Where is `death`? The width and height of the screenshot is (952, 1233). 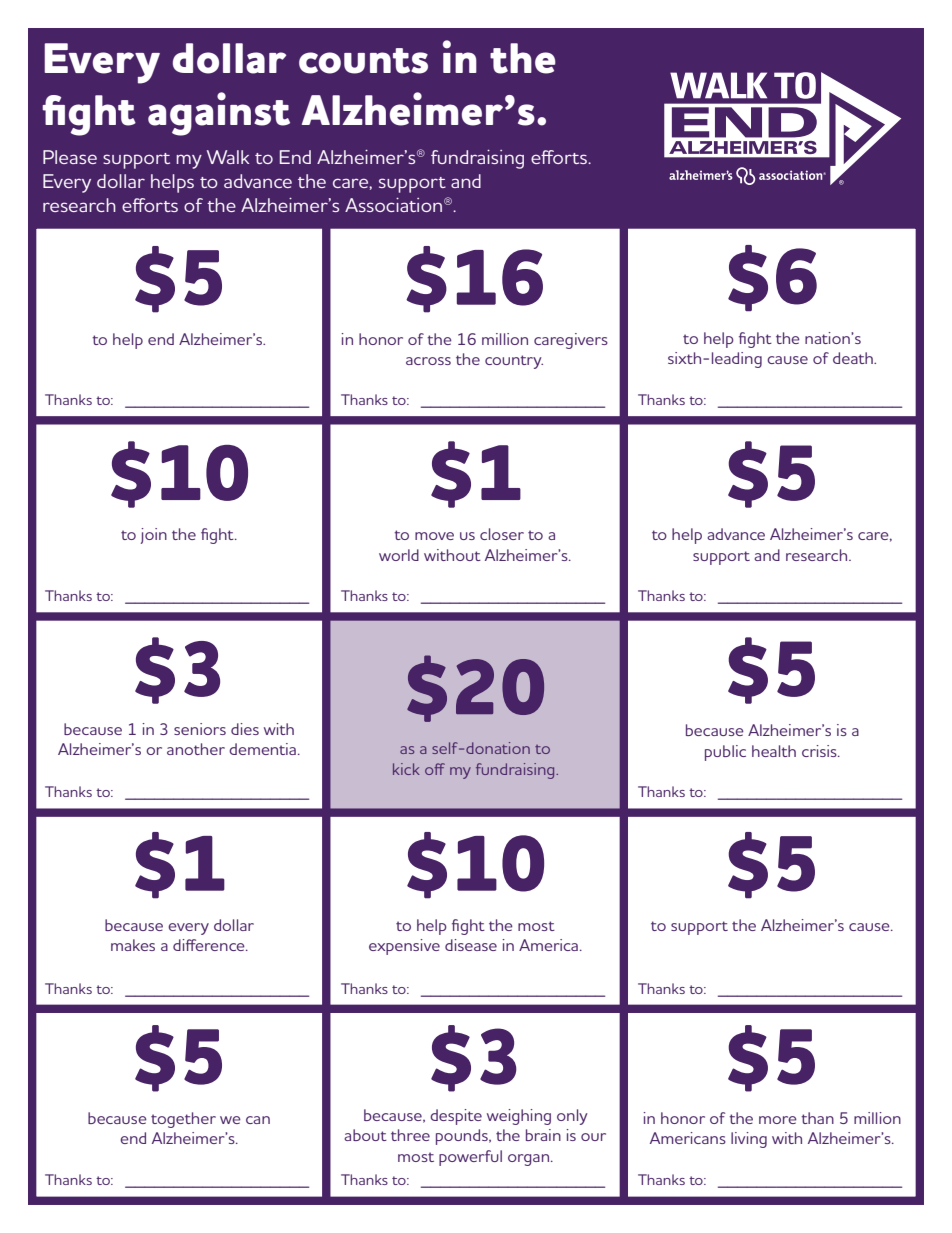 death is located at coordinates (854, 358).
